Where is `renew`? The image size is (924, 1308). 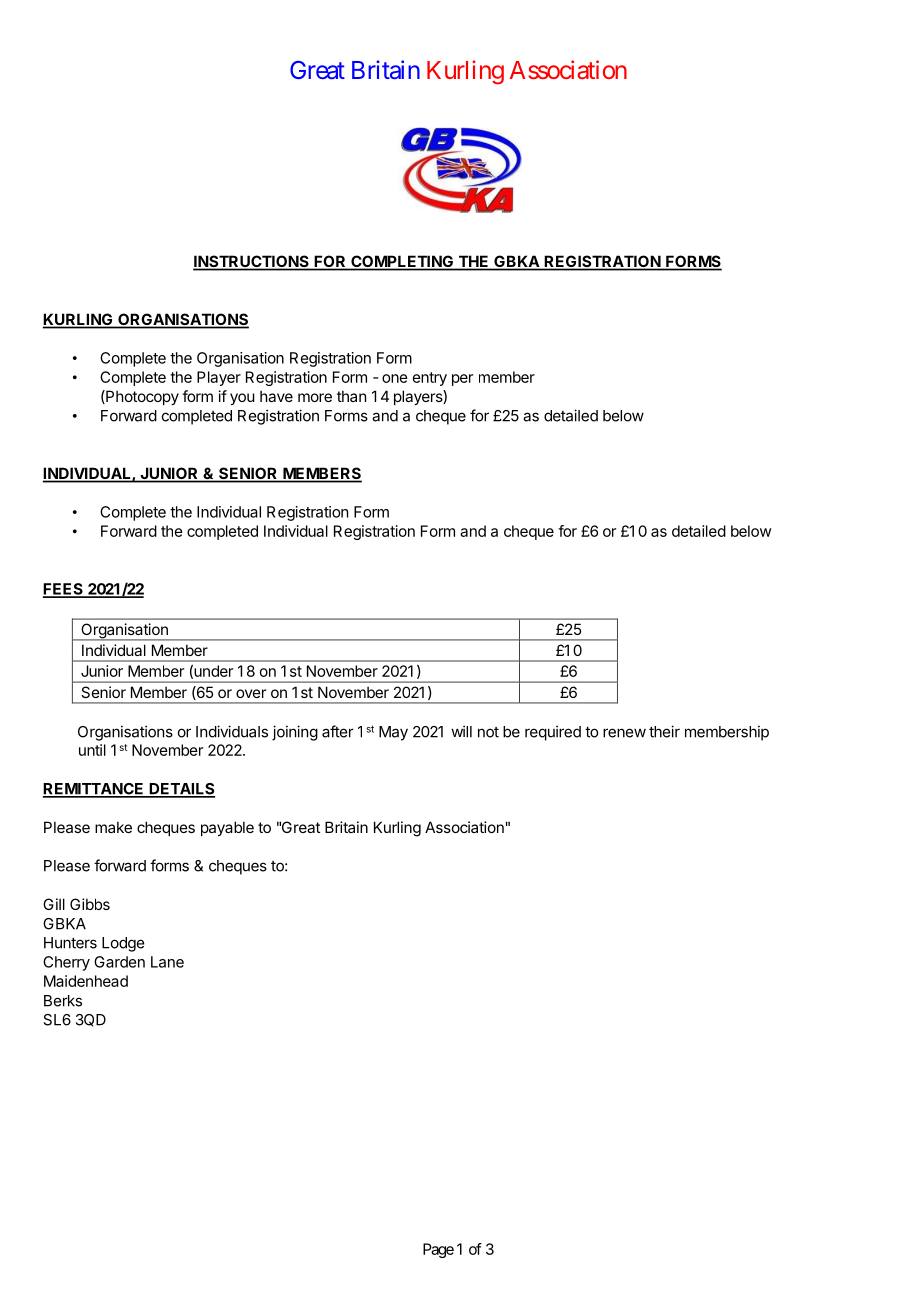 renew is located at coordinates (624, 733).
